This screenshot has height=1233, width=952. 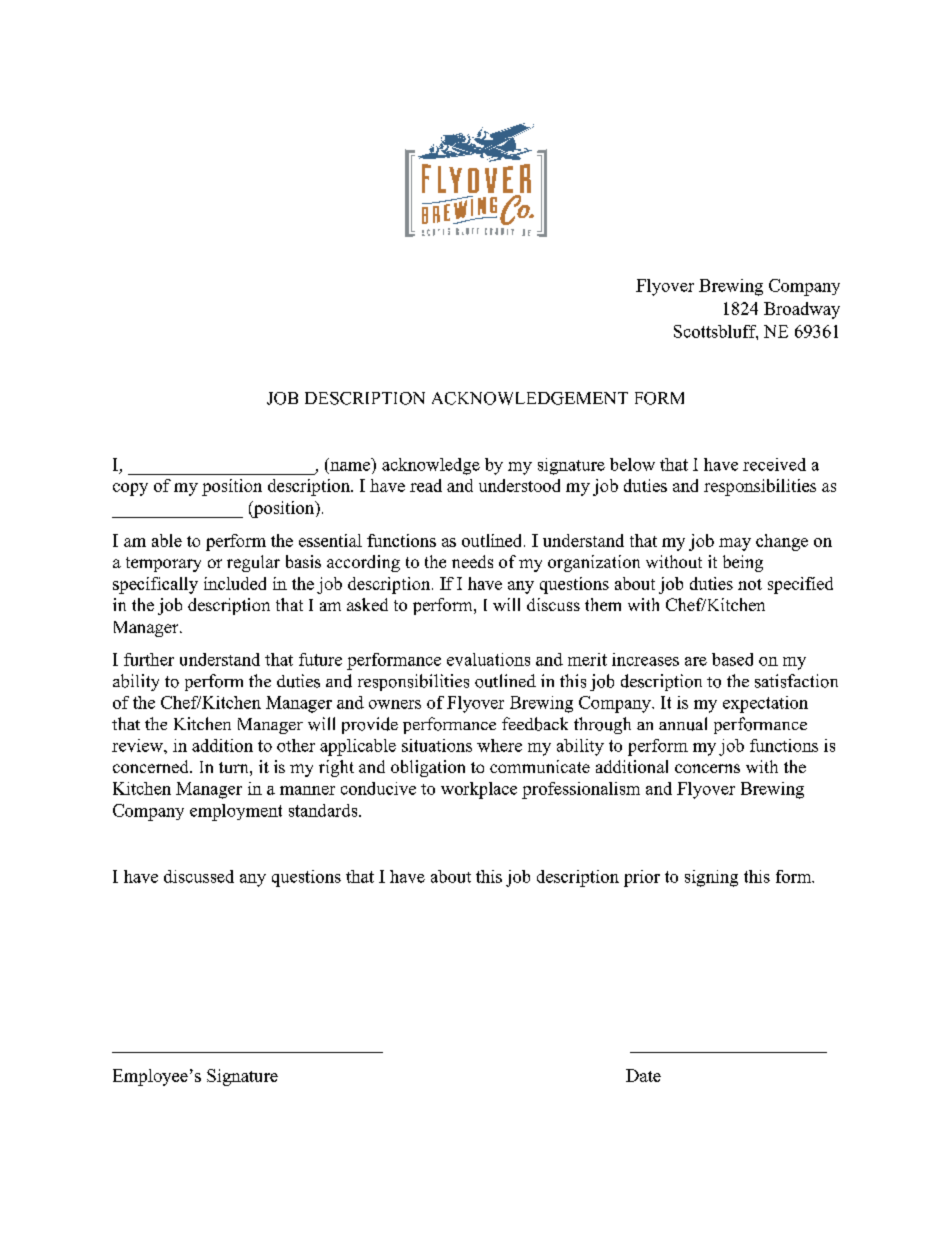 What do you see at coordinates (236, 812) in the screenshot?
I see `employment` at bounding box center [236, 812].
